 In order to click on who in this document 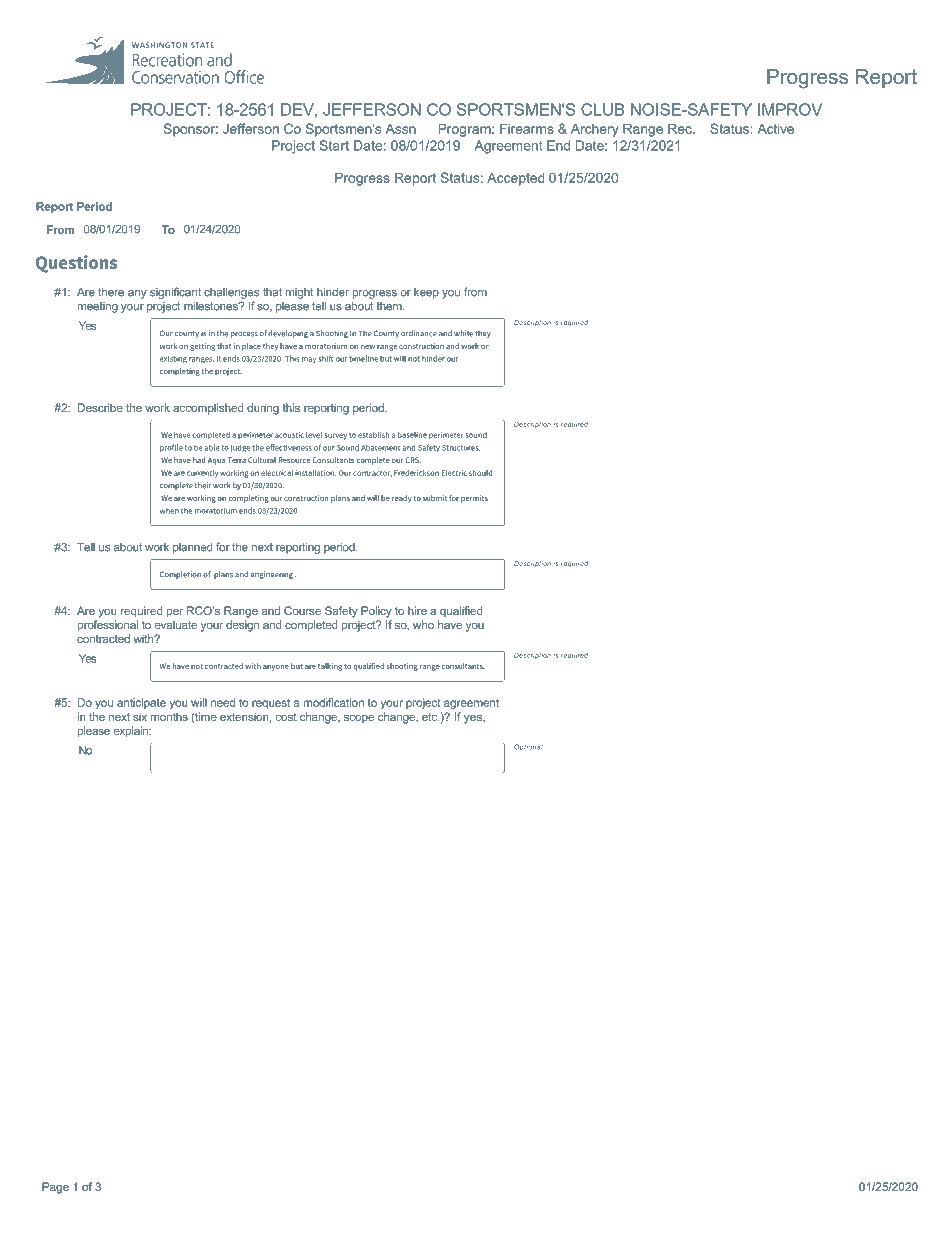, I will do `click(423, 624)`.
